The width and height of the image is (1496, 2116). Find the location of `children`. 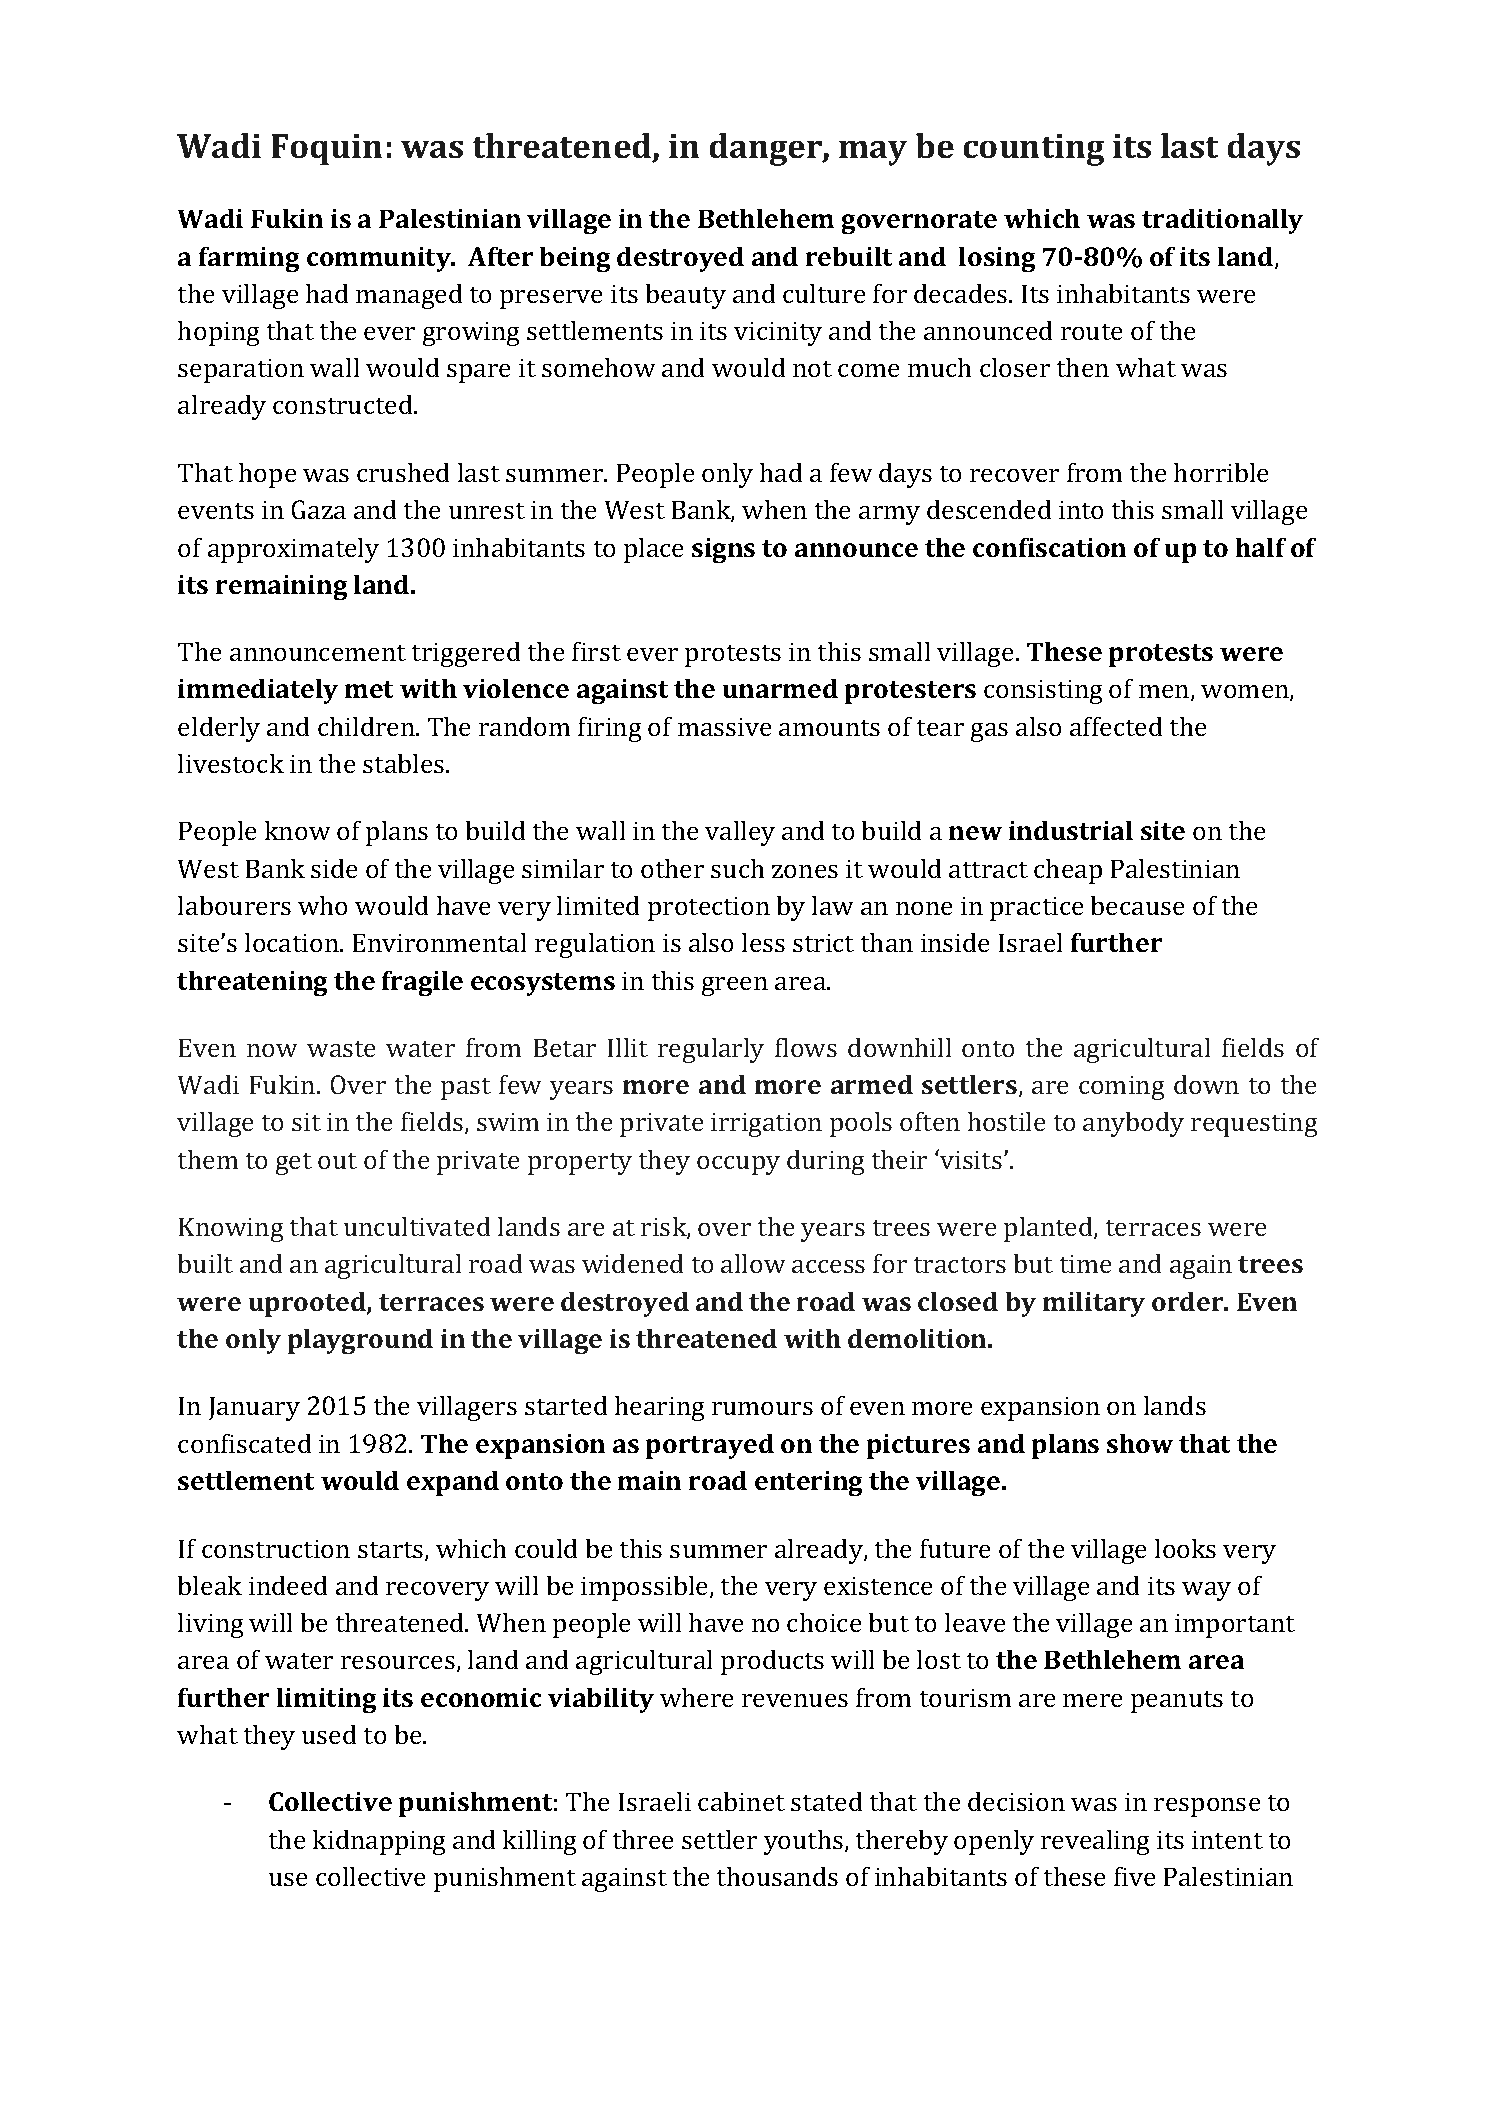

children is located at coordinates (367, 726).
